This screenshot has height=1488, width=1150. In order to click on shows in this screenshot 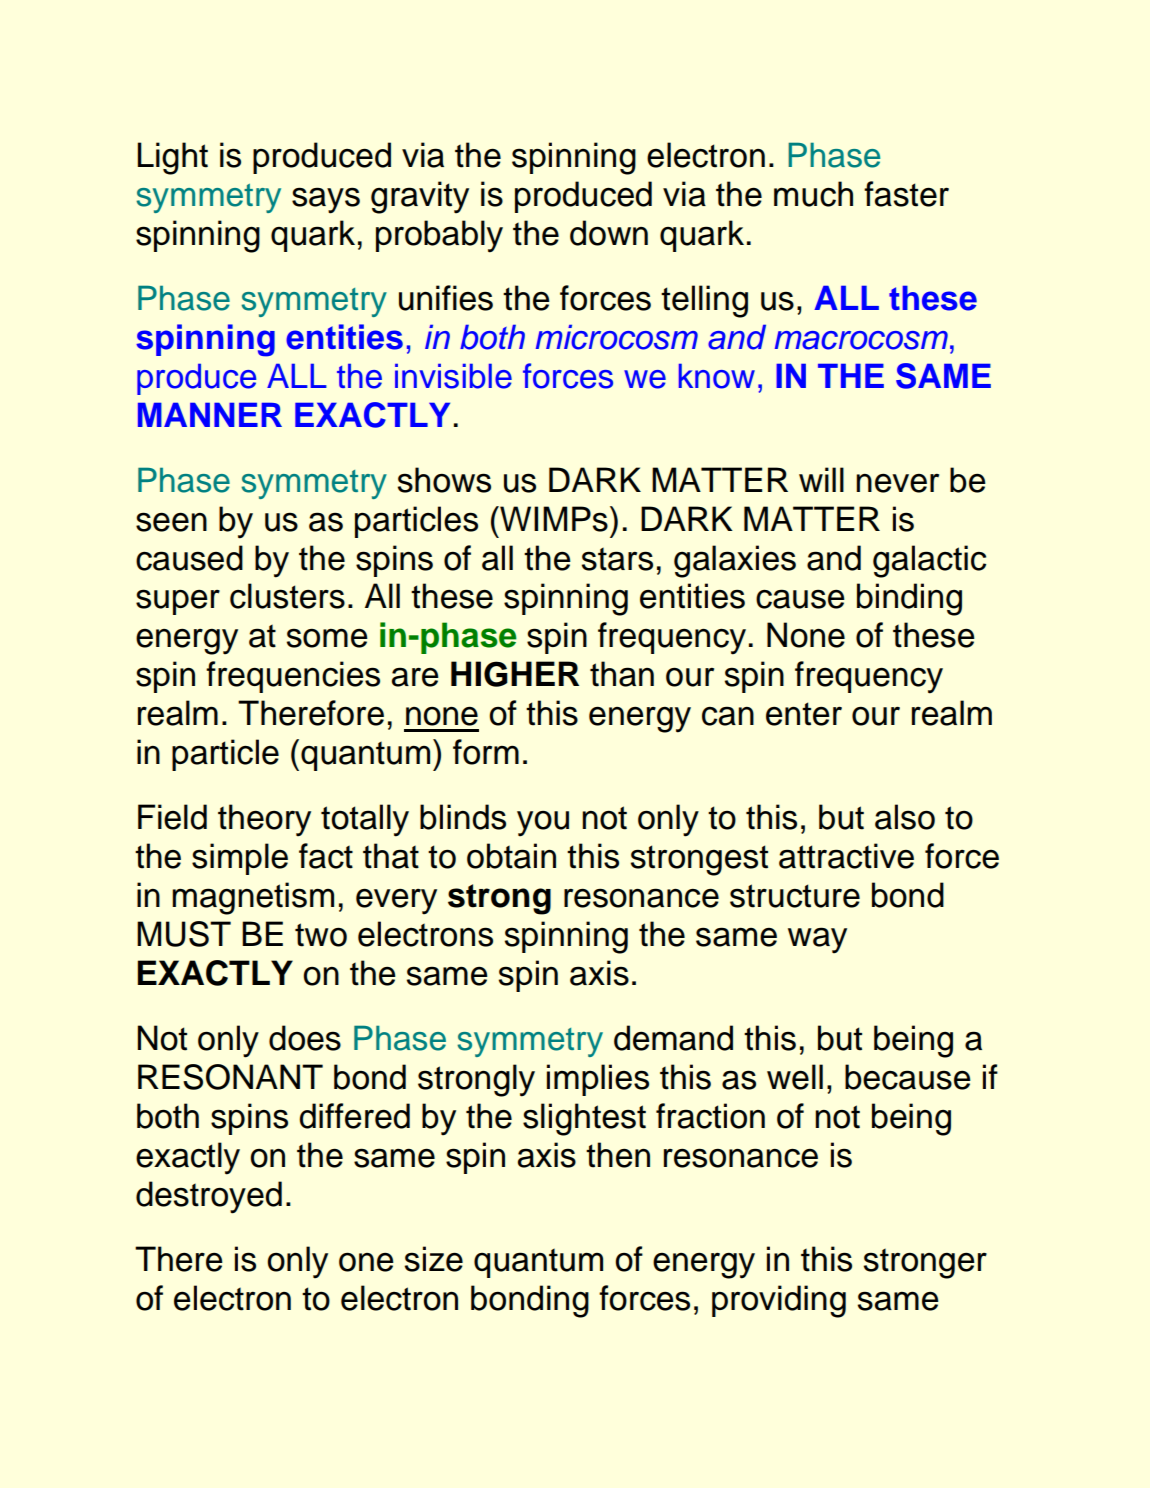, I will do `click(444, 480)`.
